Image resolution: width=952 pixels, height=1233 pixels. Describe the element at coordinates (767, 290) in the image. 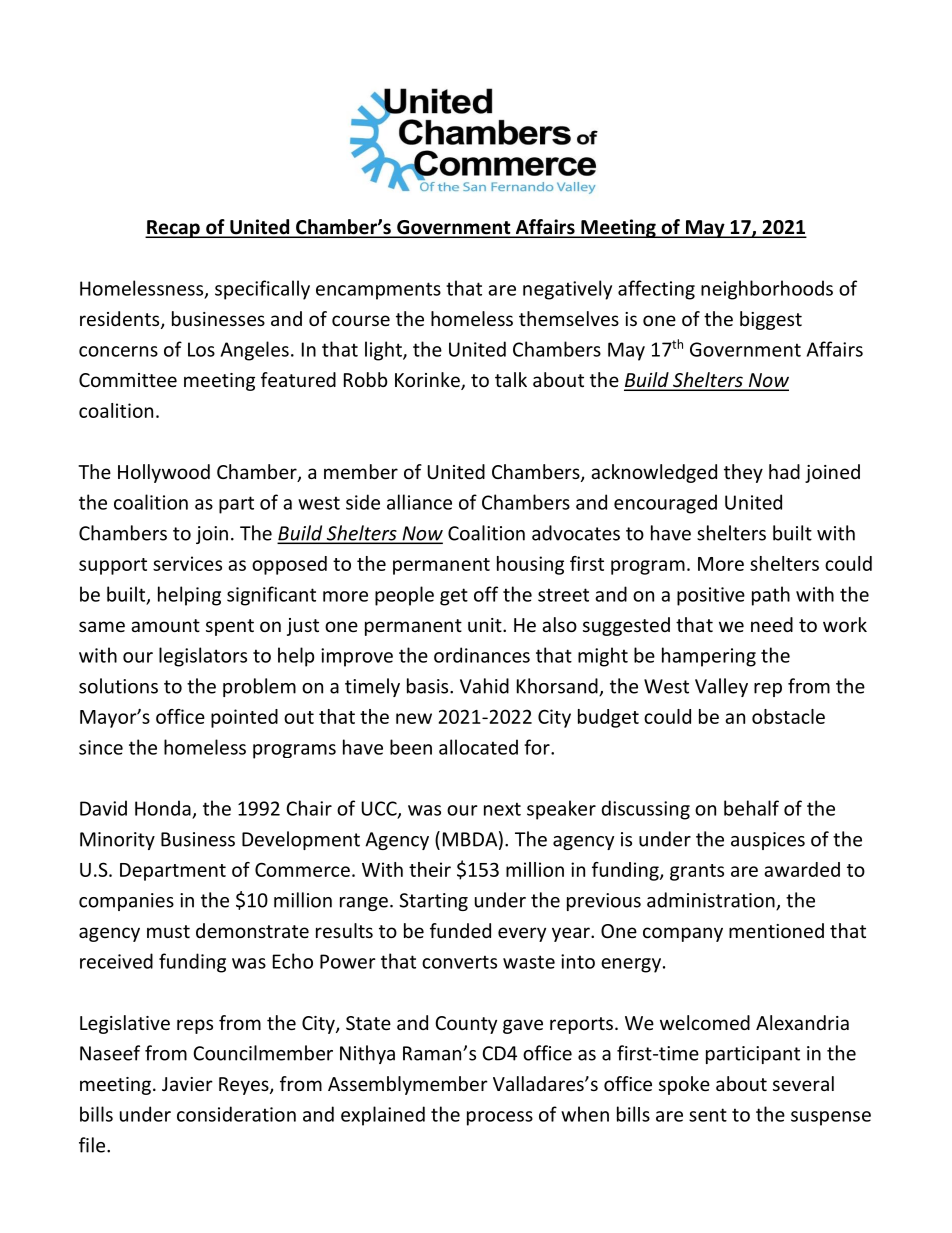

I see `neighborhoods` at that location.
